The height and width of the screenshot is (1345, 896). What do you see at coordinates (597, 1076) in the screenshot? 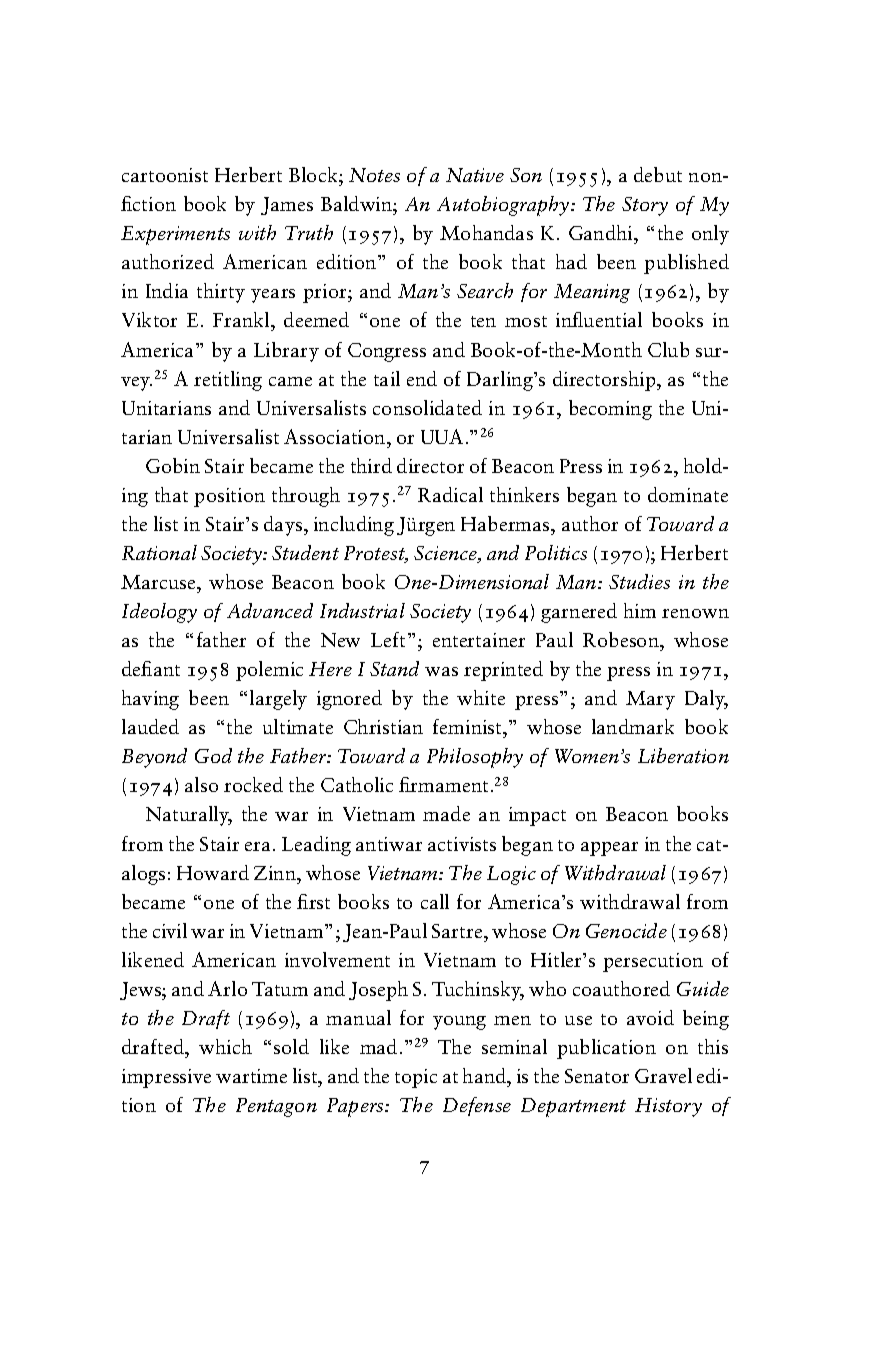
I see `Senator` at bounding box center [597, 1076].
